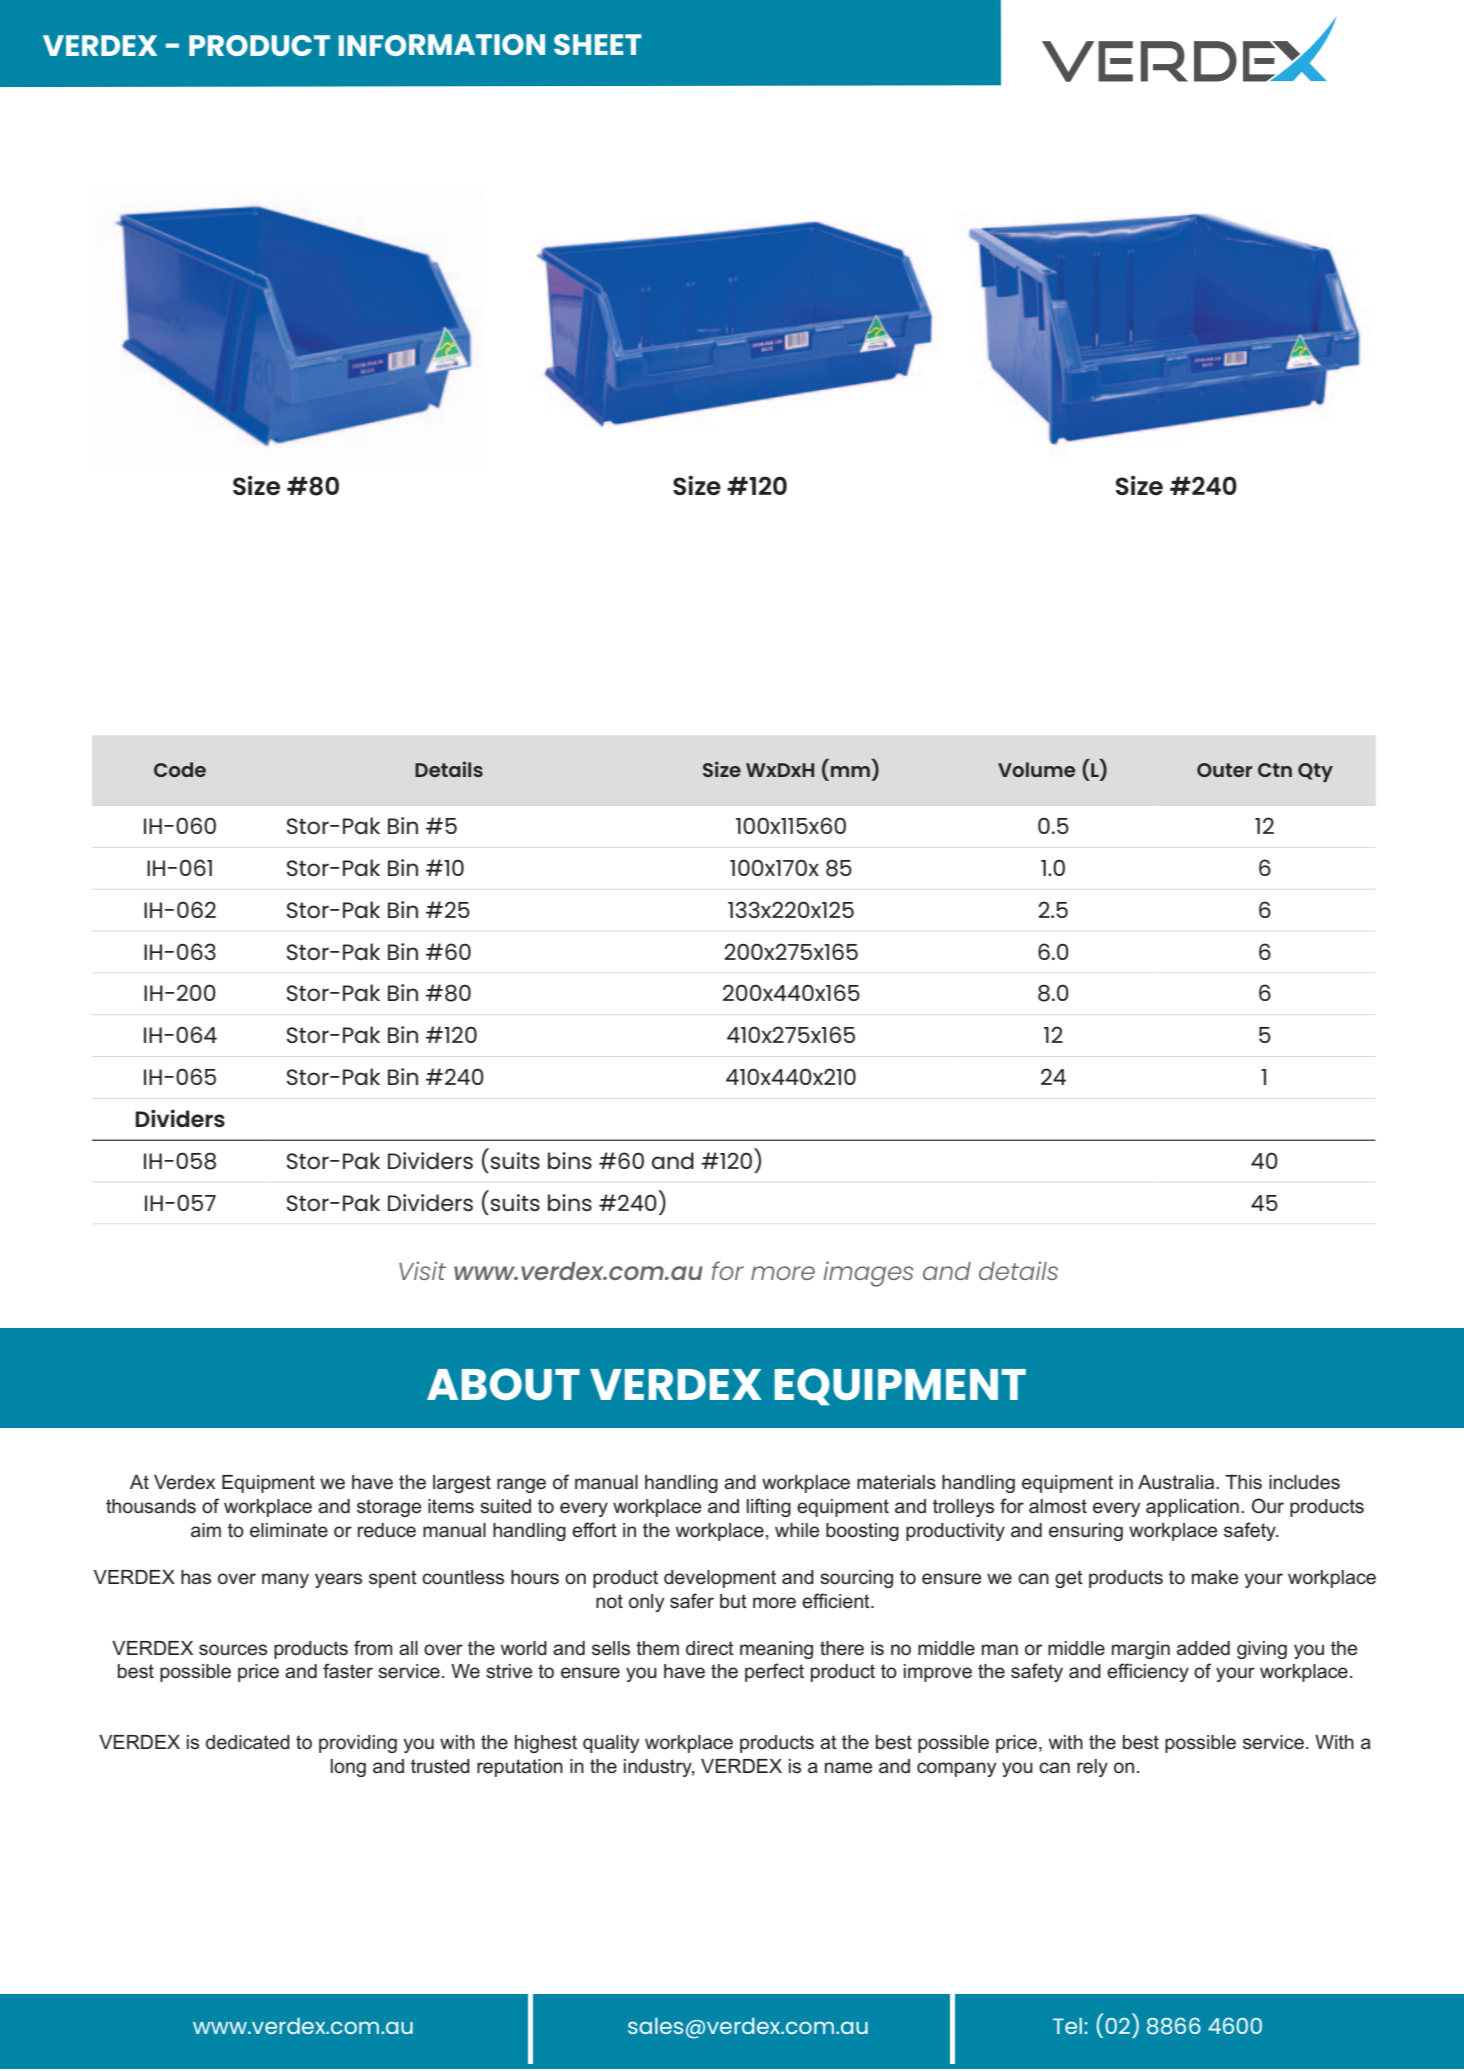  I want to click on but, so click(733, 1601).
